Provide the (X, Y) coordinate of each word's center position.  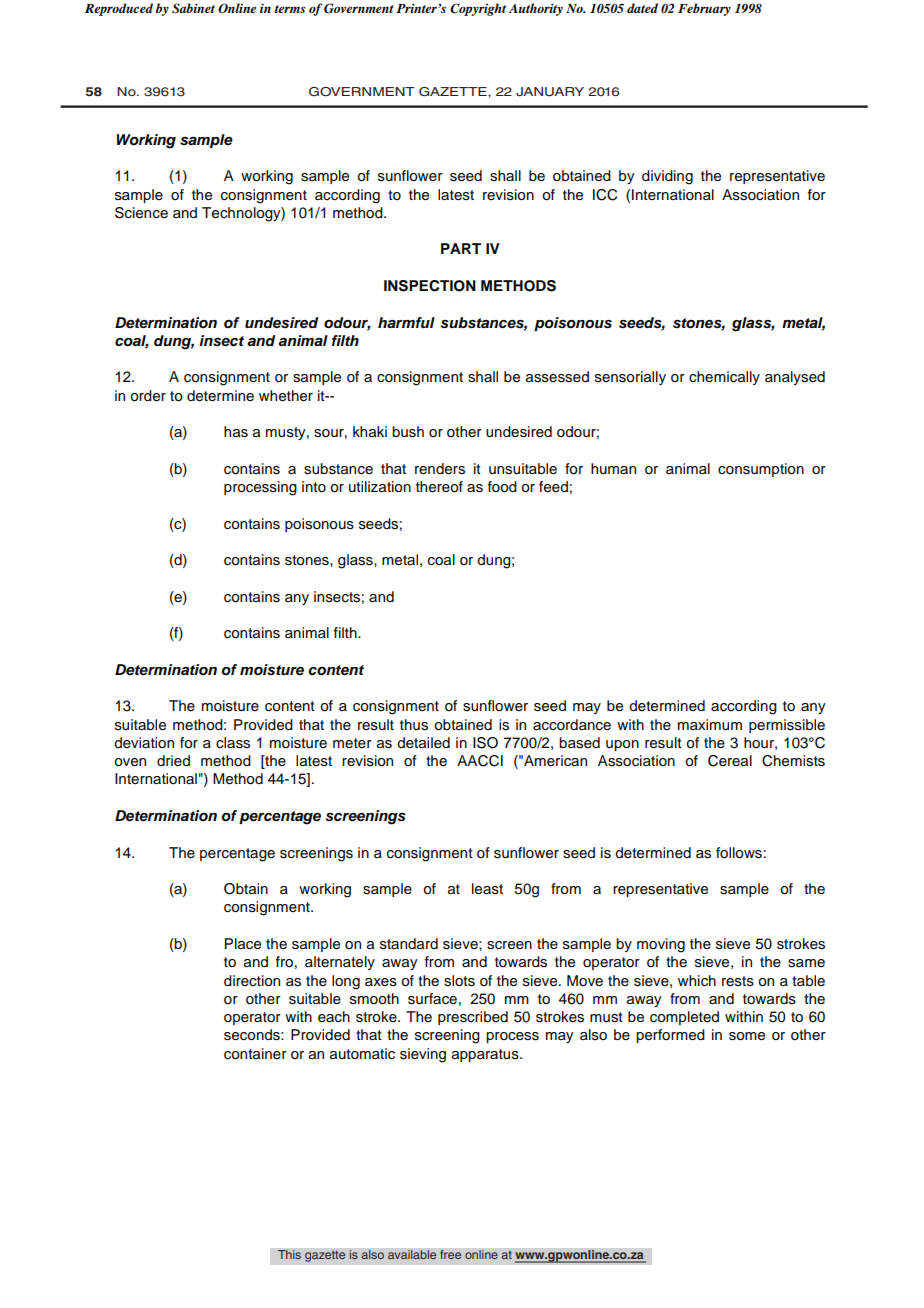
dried (173, 761)
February (704, 9)
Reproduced (119, 9)
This (289, 1255)
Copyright (478, 9)
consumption (761, 470)
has (236, 432)
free (451, 1255)
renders (440, 469)
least (487, 889)
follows (739, 853)
